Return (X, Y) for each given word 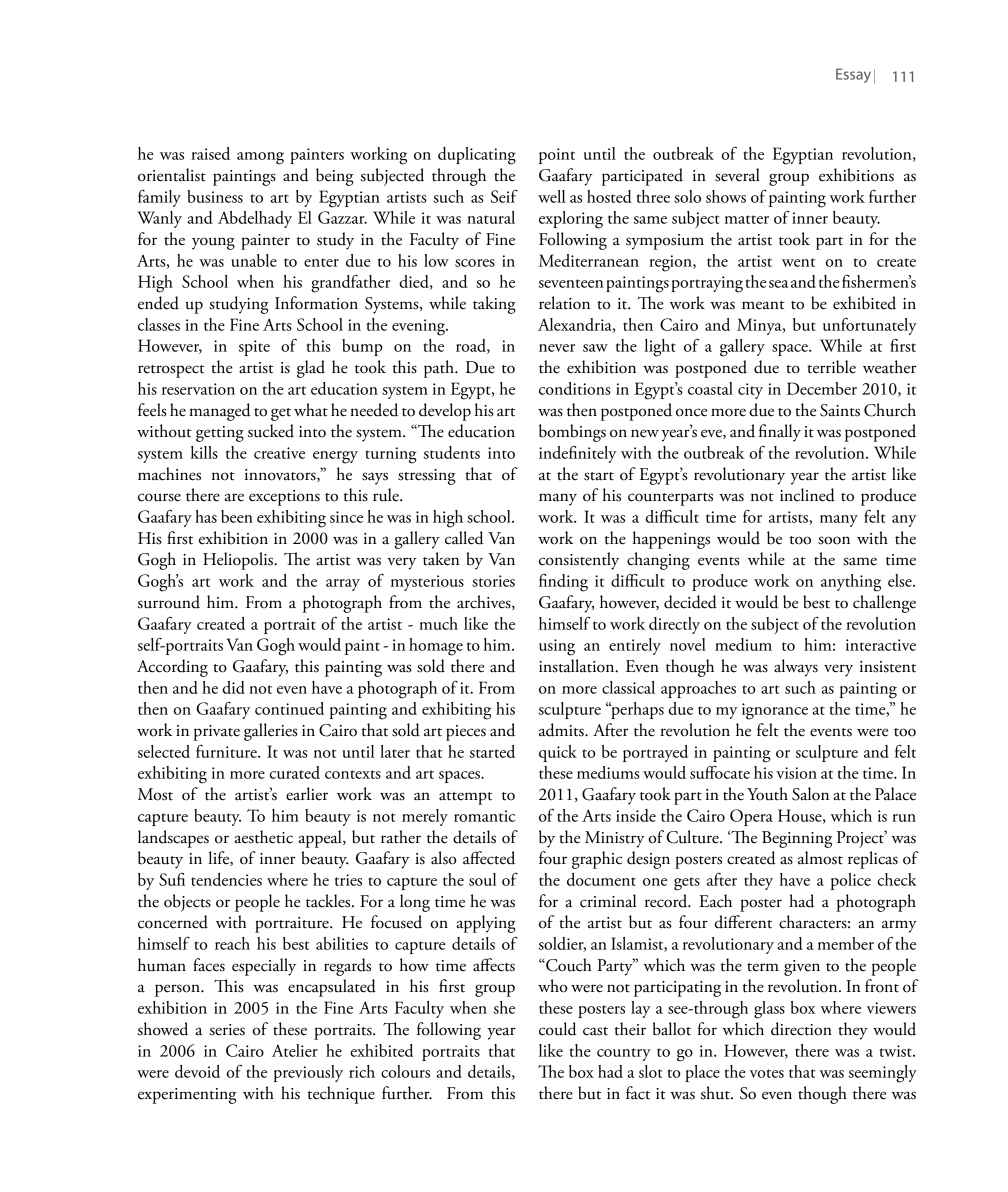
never (557, 348)
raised (210, 153)
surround (169, 602)
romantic (484, 816)
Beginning (797, 839)
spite (254, 348)
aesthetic (263, 837)
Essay (853, 75)
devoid (197, 1071)
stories (493, 581)
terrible (831, 367)
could (558, 1029)
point (557, 156)
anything (851, 583)
